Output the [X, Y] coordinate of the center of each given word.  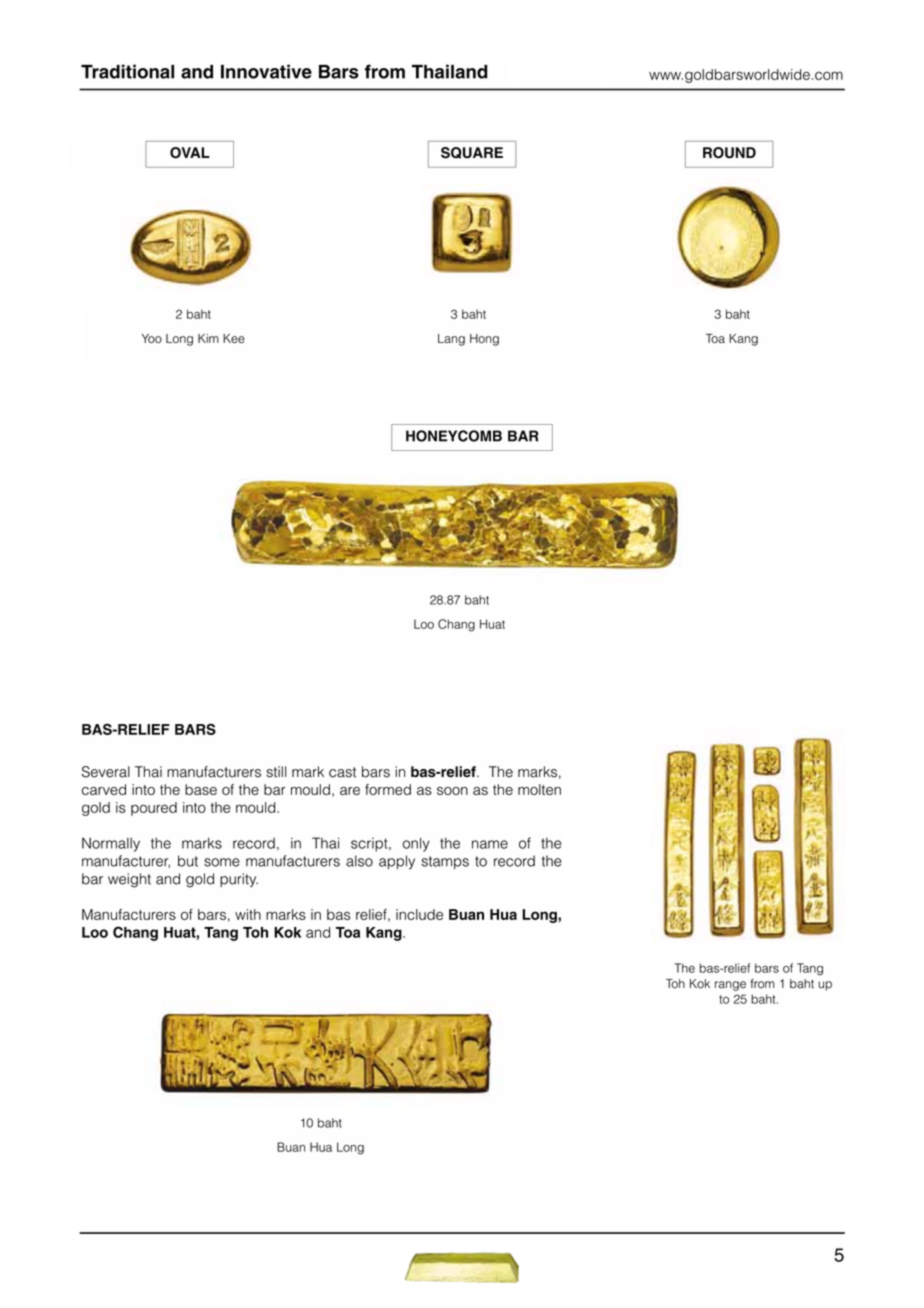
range [730, 986]
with [248, 914]
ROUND [729, 153]
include [419, 914]
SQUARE [472, 153]
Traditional [127, 71]
